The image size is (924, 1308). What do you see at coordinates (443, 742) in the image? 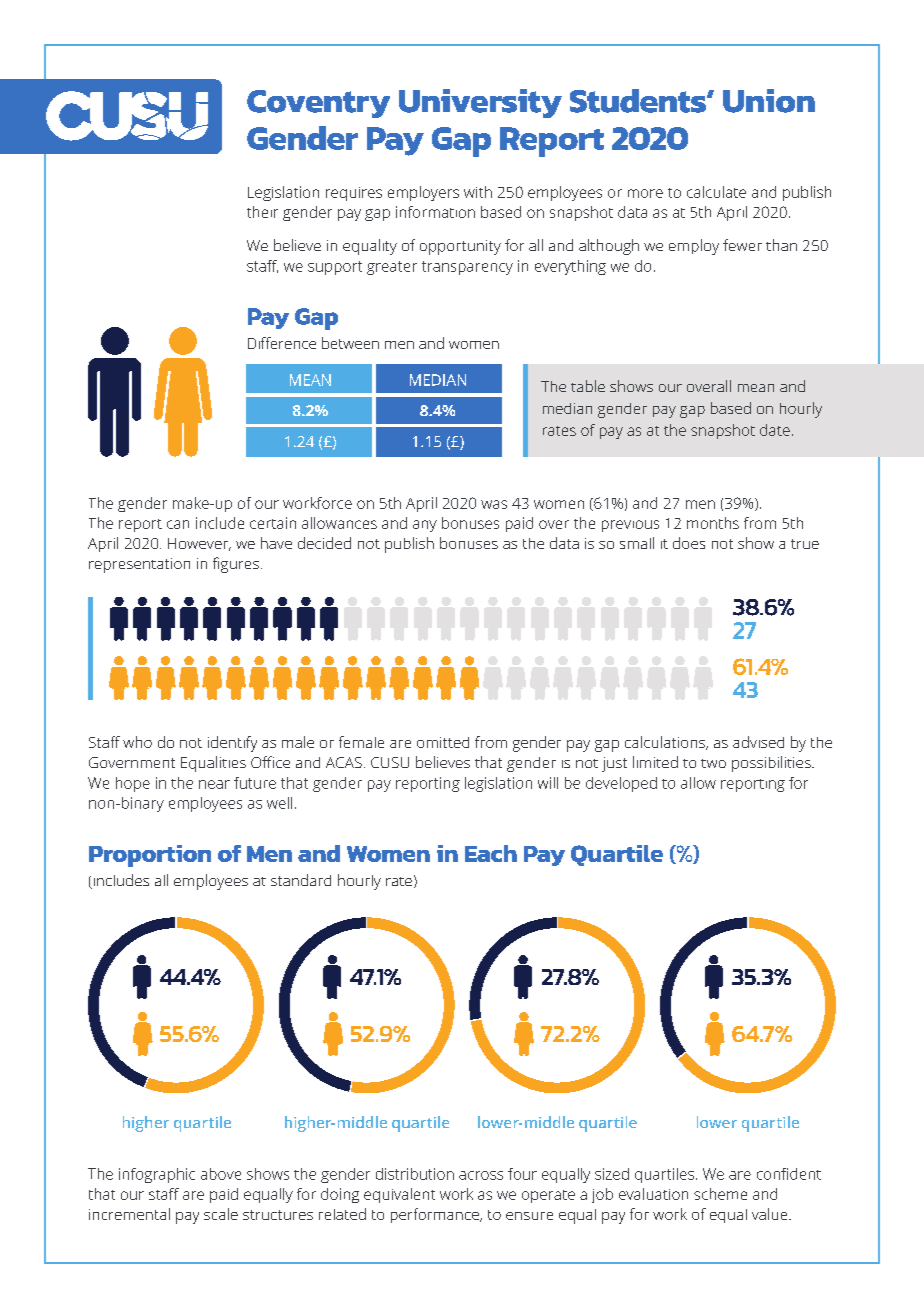
I see `omitted` at bounding box center [443, 742].
